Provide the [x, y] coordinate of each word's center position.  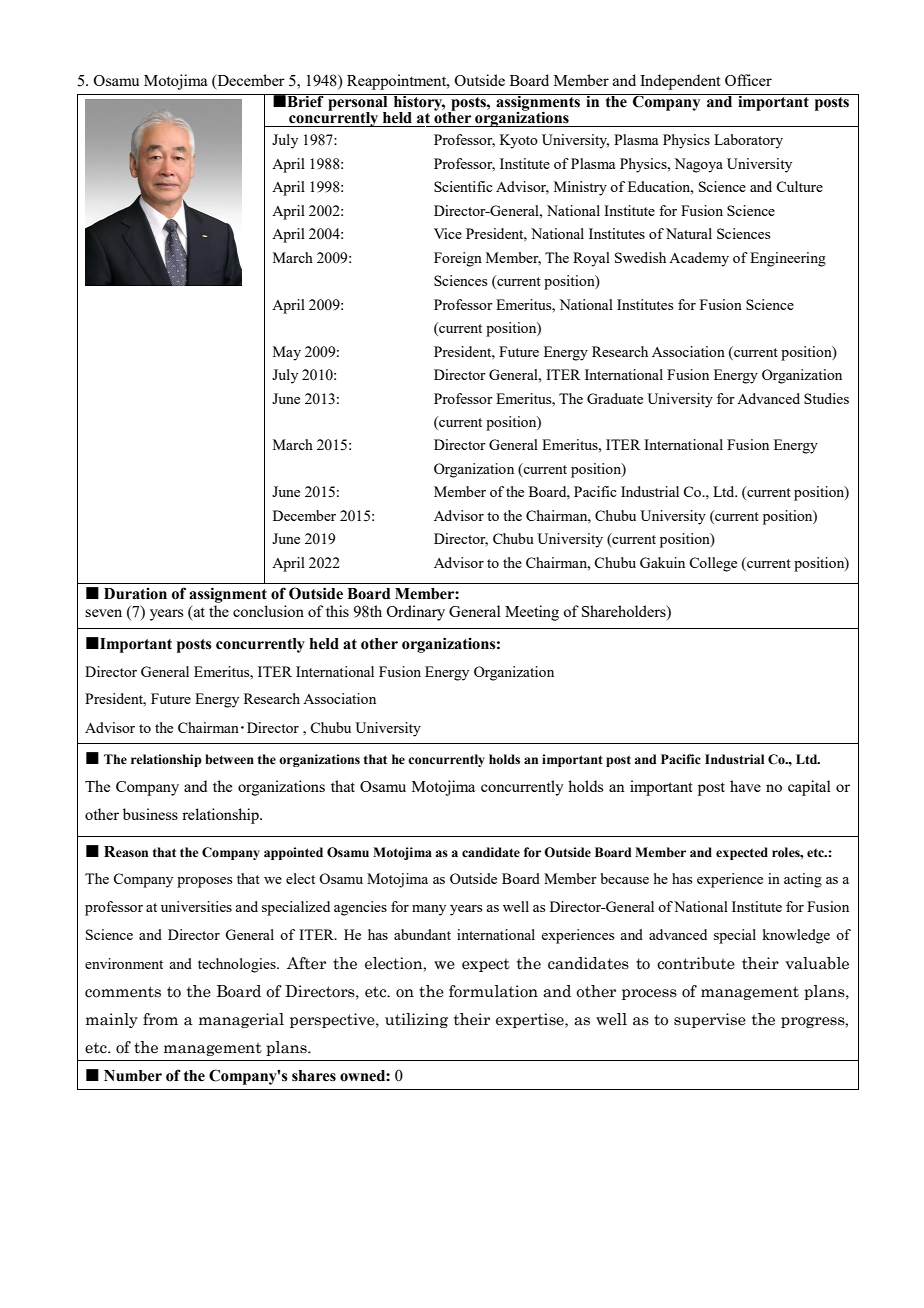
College [713, 564]
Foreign [458, 259]
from [160, 1019]
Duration [135, 594]
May [287, 353]
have [745, 786]
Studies [826, 398]
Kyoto [519, 141]
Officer [748, 80]
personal [358, 103]
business [150, 814]
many [429, 910]
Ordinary [415, 613]
